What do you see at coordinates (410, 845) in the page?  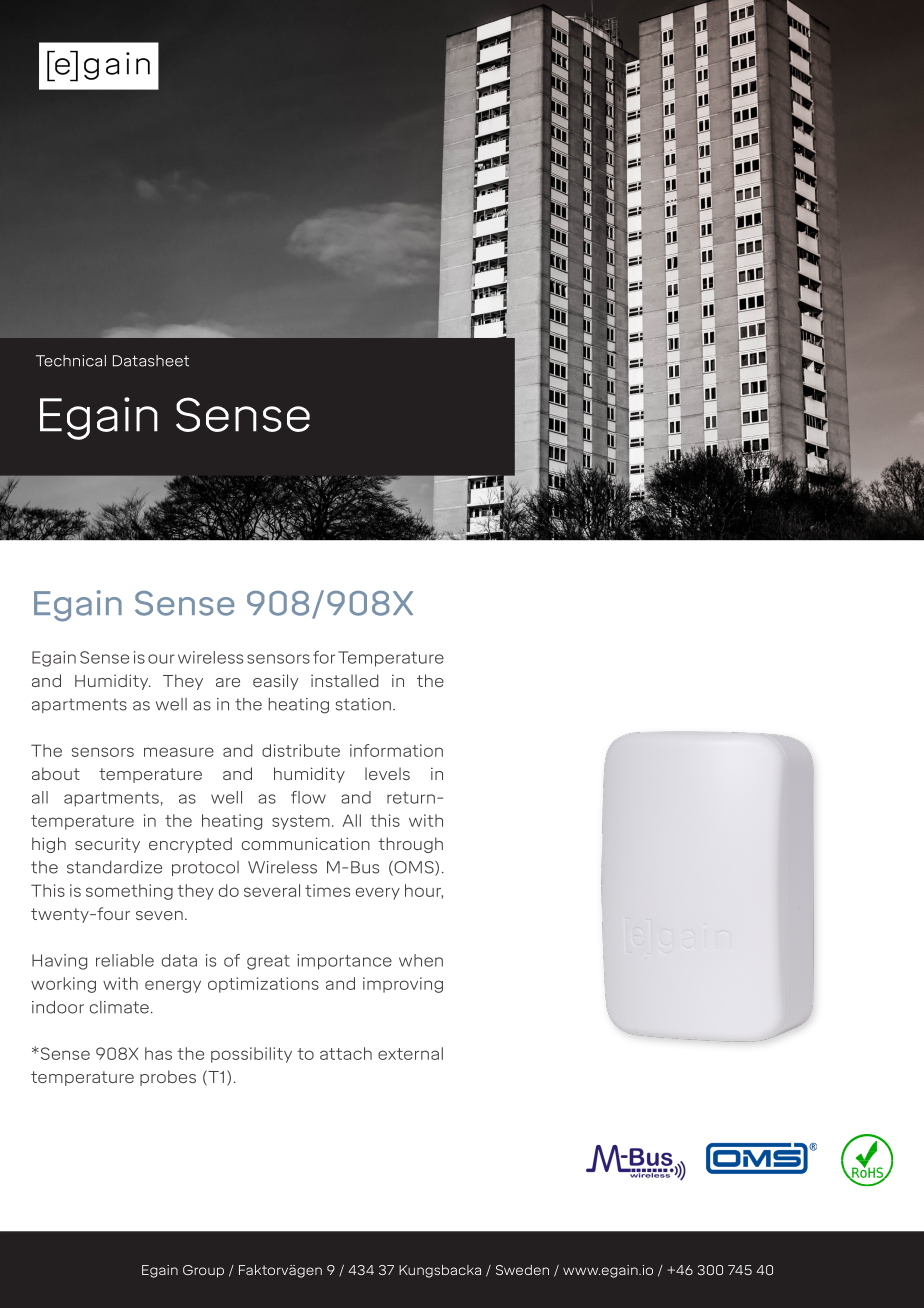 I see `through` at bounding box center [410, 845].
